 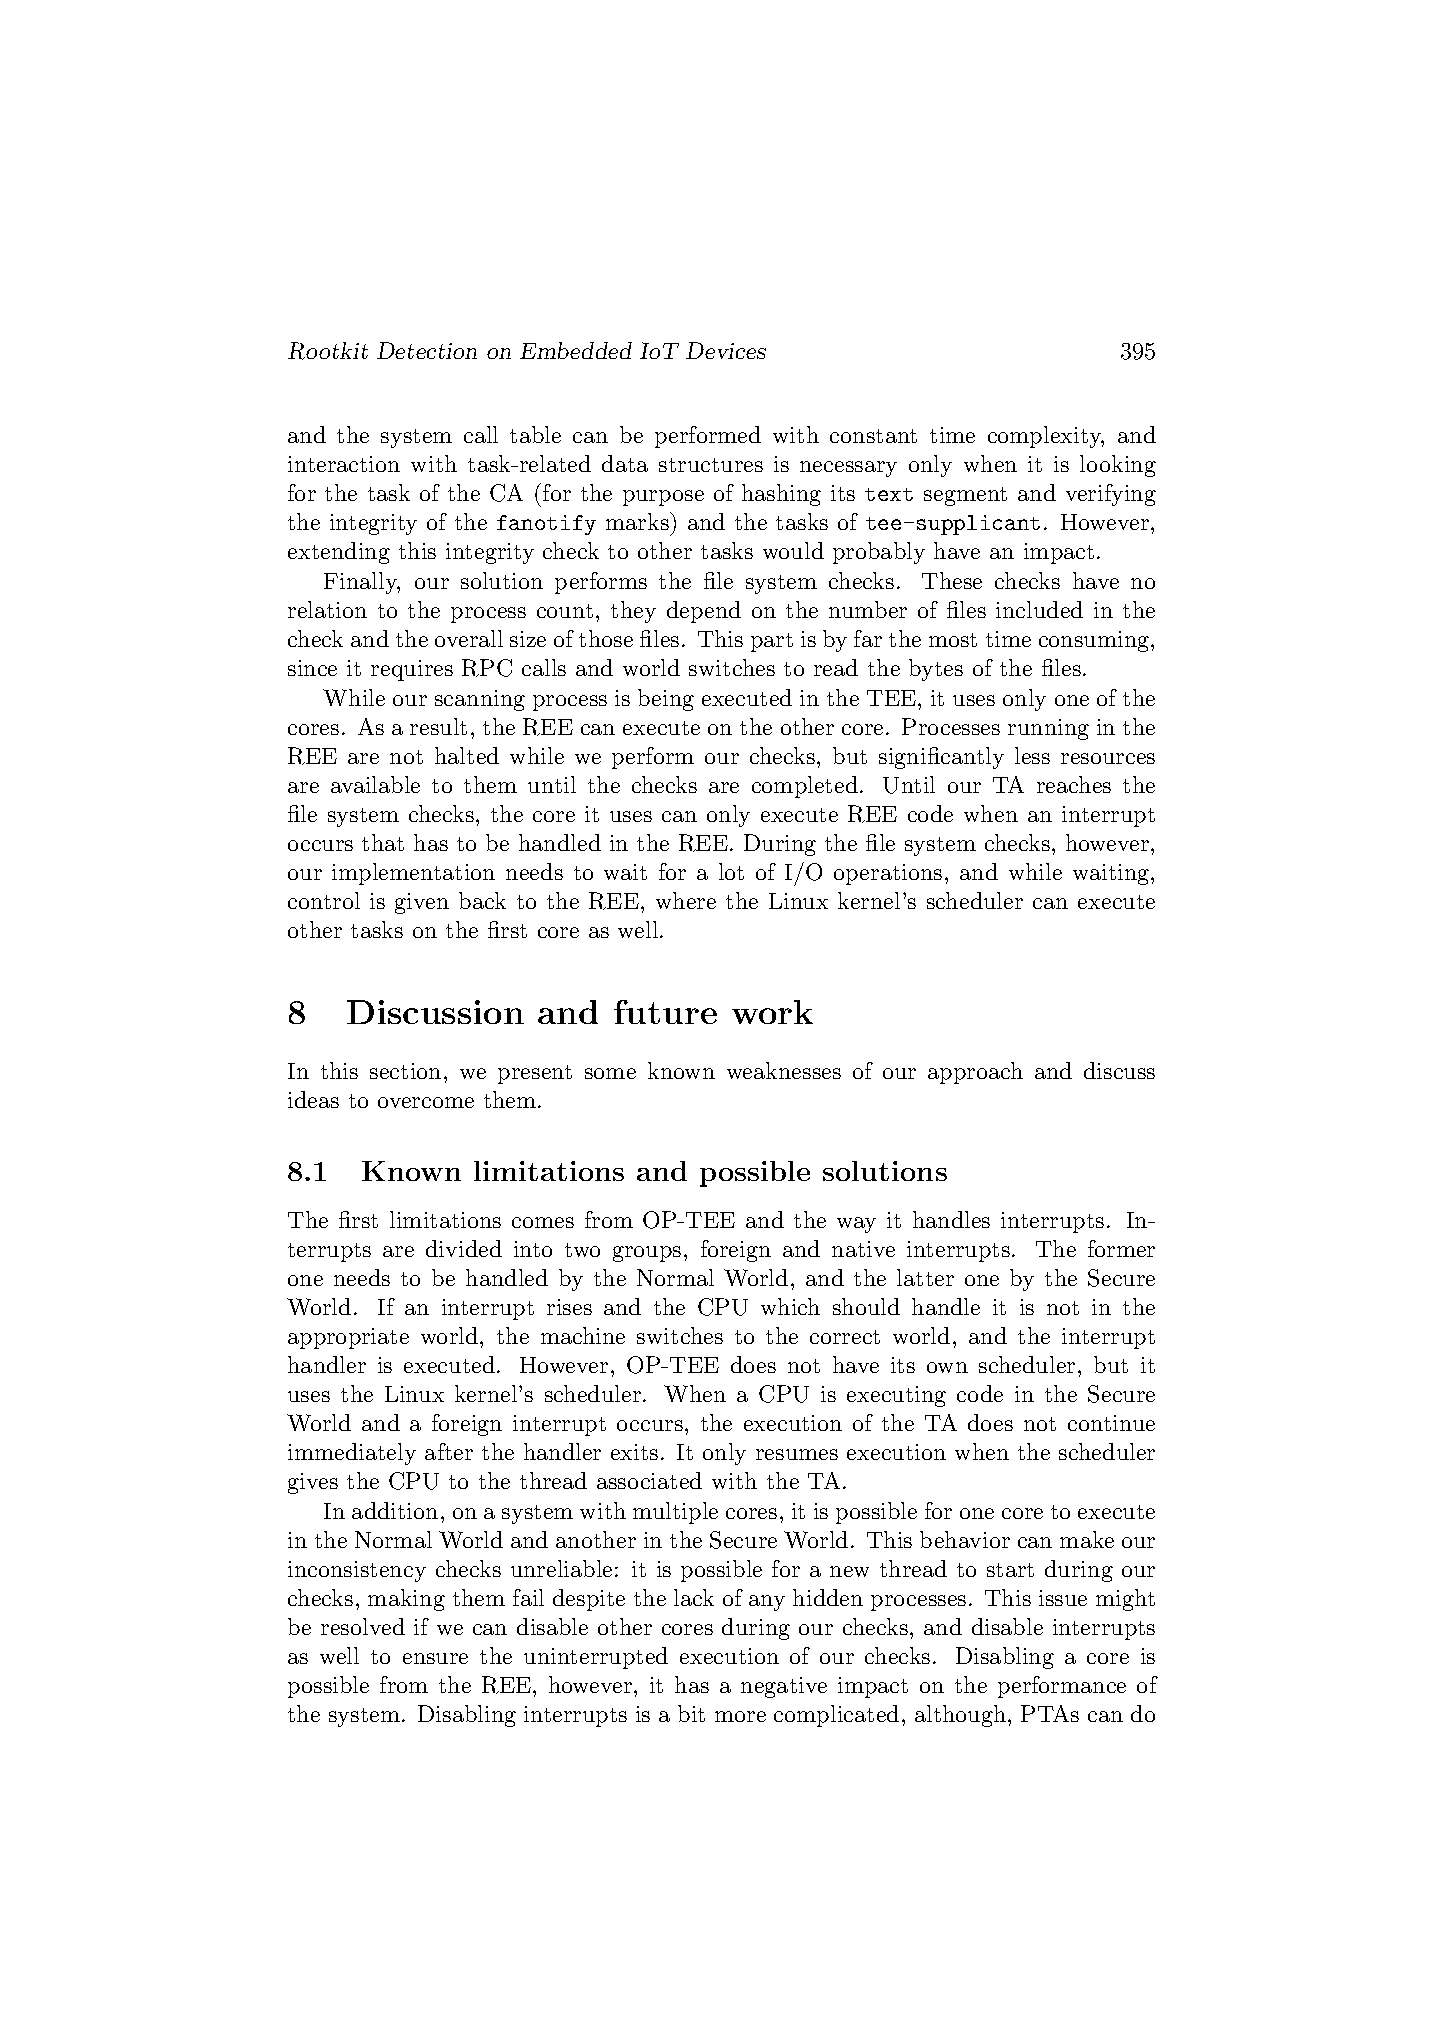 What do you see at coordinates (1118, 466) in the image?
I see `looking` at bounding box center [1118, 466].
